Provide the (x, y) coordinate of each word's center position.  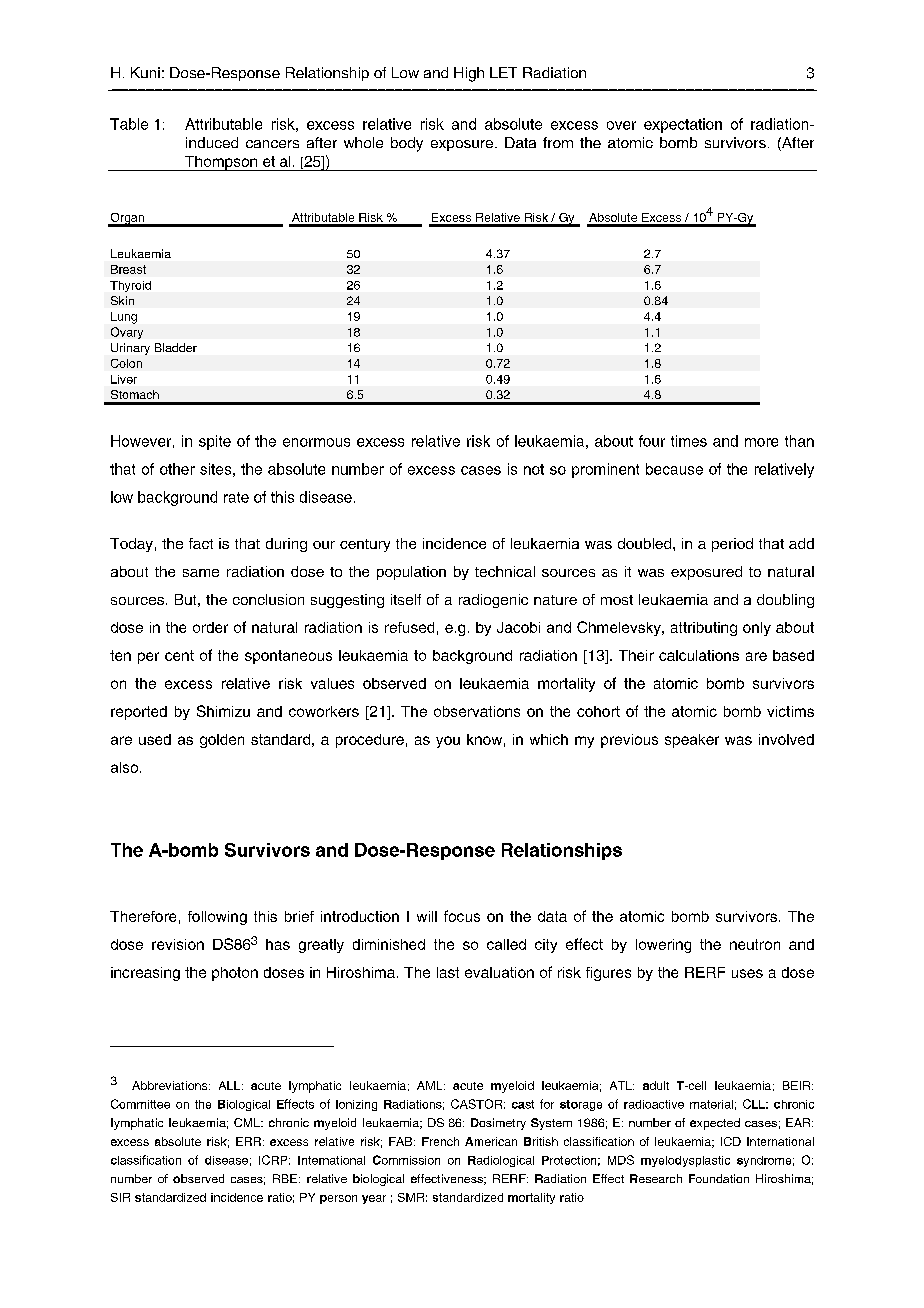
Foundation (719, 1178)
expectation (683, 125)
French (440, 1141)
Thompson (221, 163)
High (469, 74)
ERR (250, 1141)
